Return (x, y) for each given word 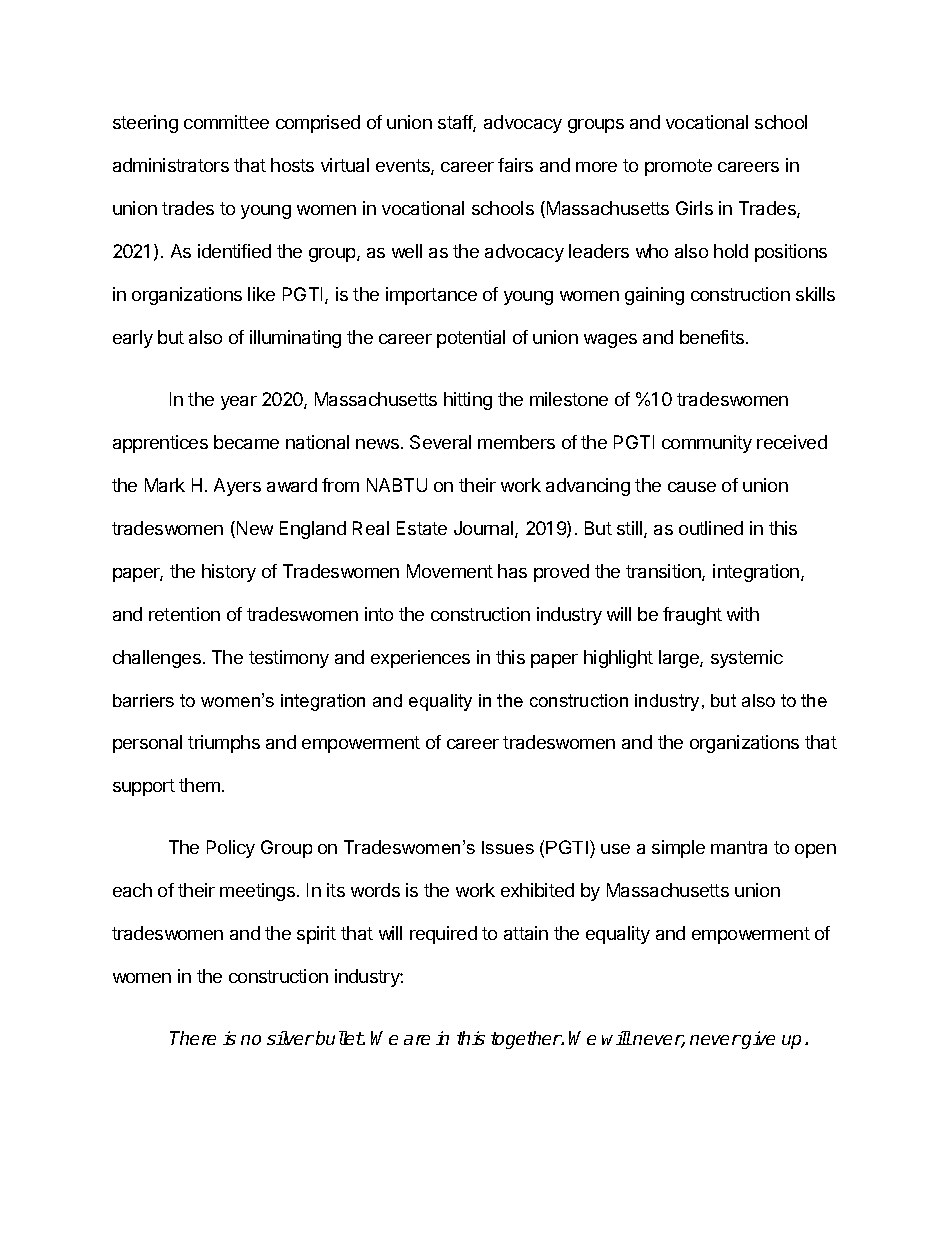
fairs (515, 165)
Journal (485, 529)
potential (471, 339)
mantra (739, 847)
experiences (420, 659)
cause (692, 487)
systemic (747, 659)
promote (678, 167)
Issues (508, 847)
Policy (231, 849)
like (261, 294)
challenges (157, 659)
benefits (712, 337)
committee (226, 122)
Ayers (237, 487)
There (193, 1038)
